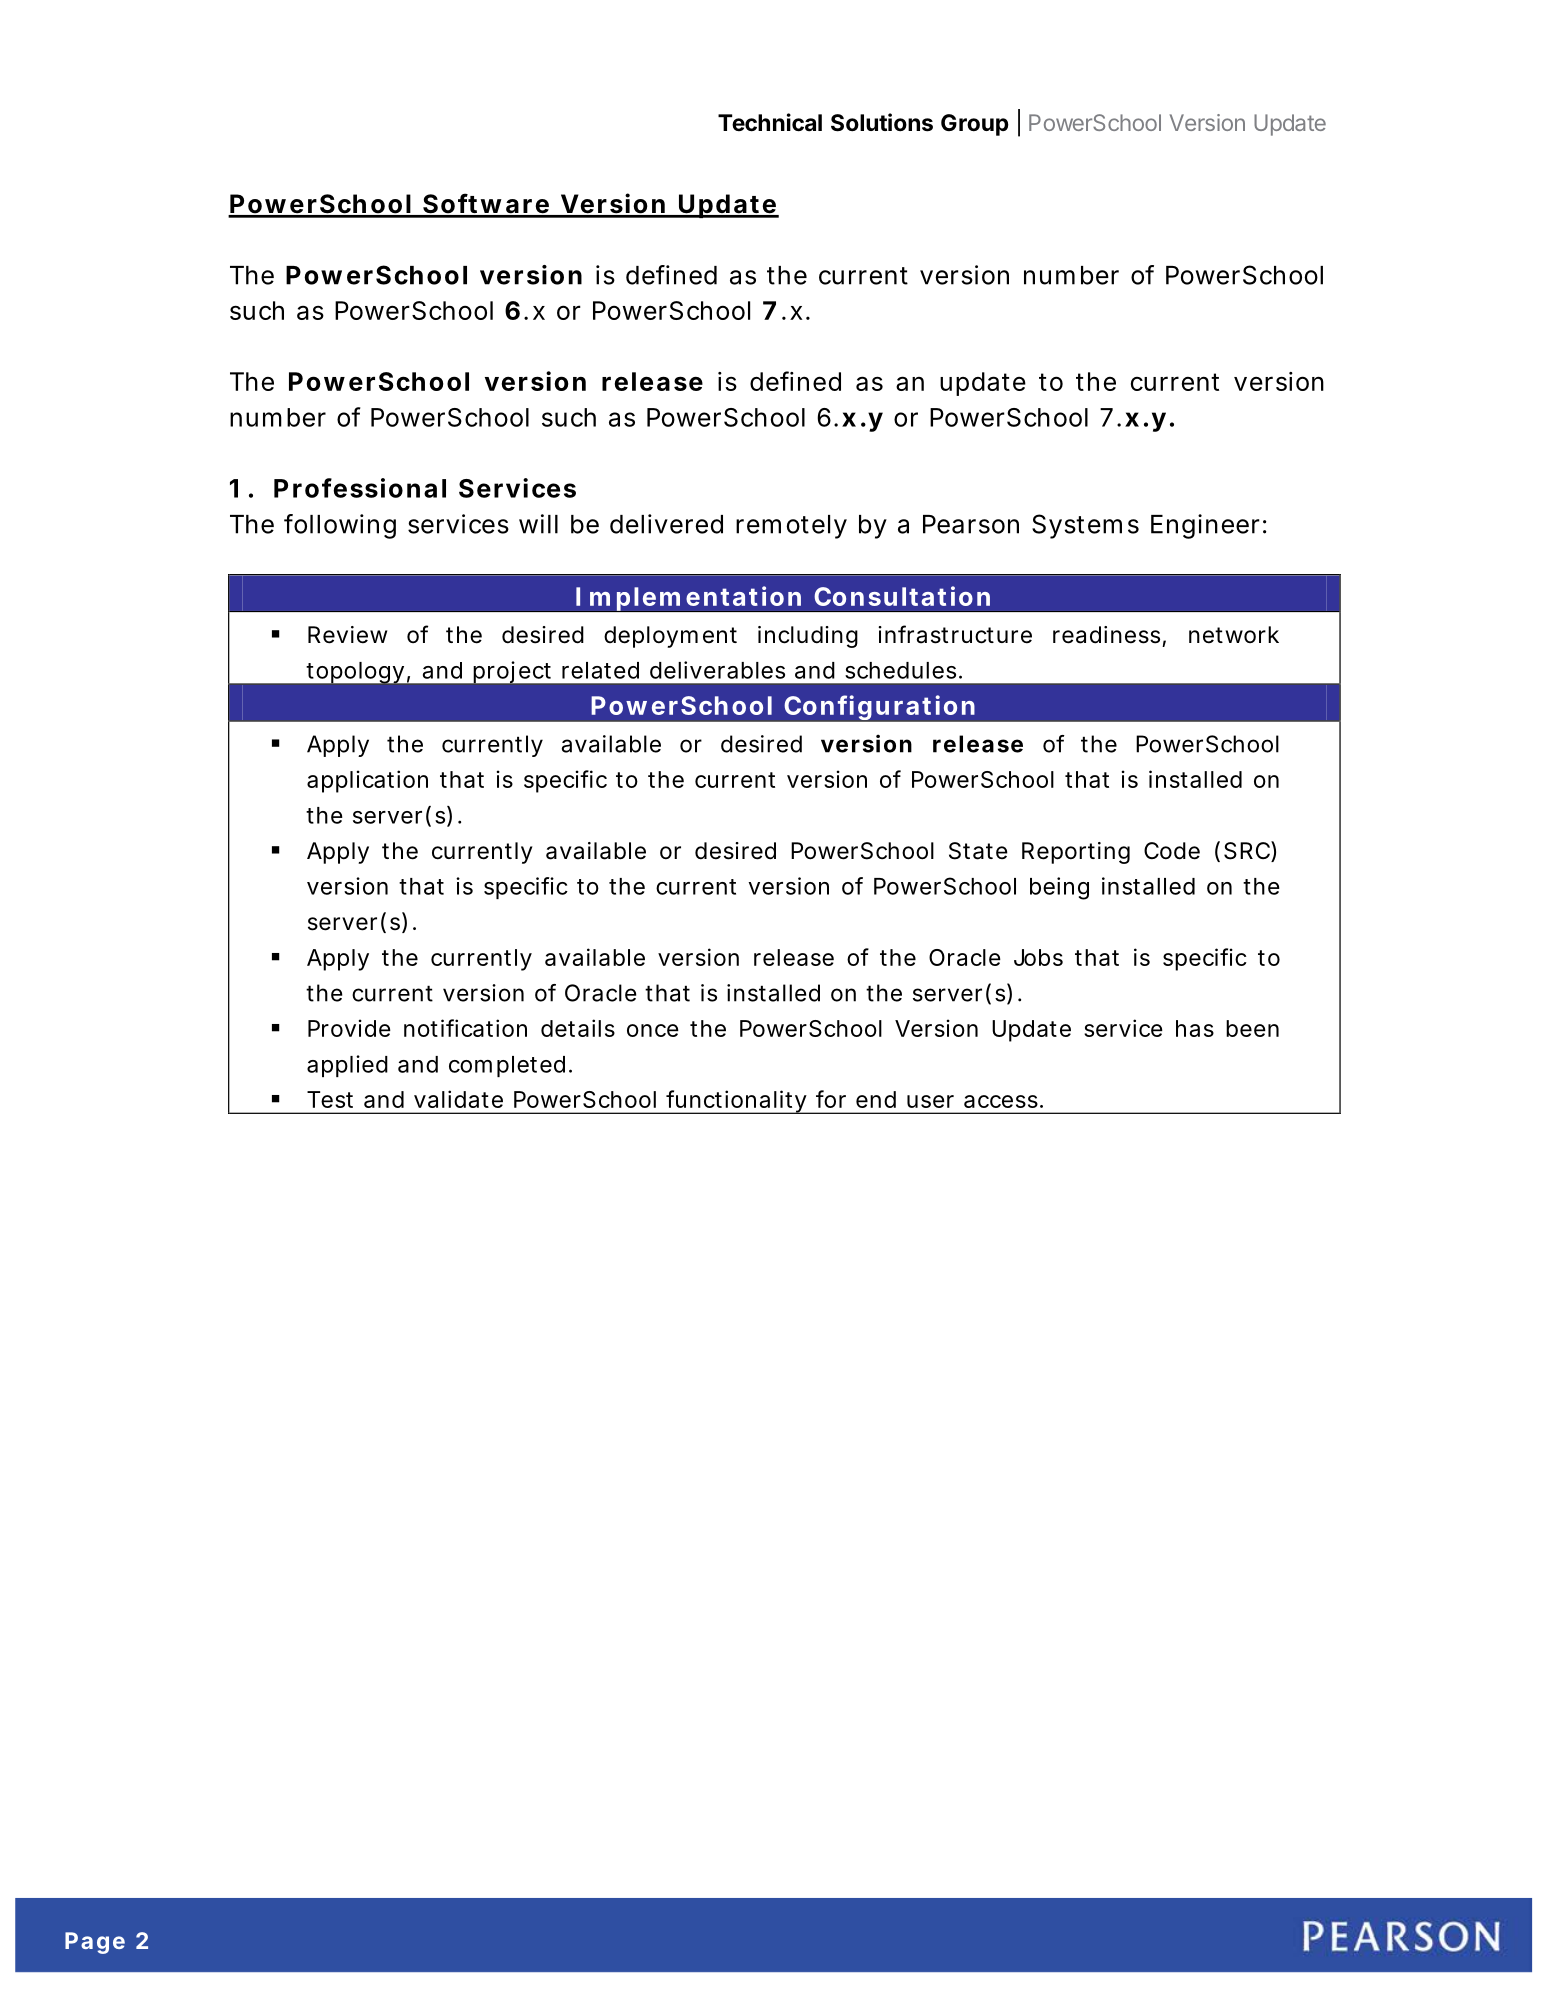 The image size is (1555, 2012). What do you see at coordinates (95, 1943) in the image?
I see `Page` at bounding box center [95, 1943].
